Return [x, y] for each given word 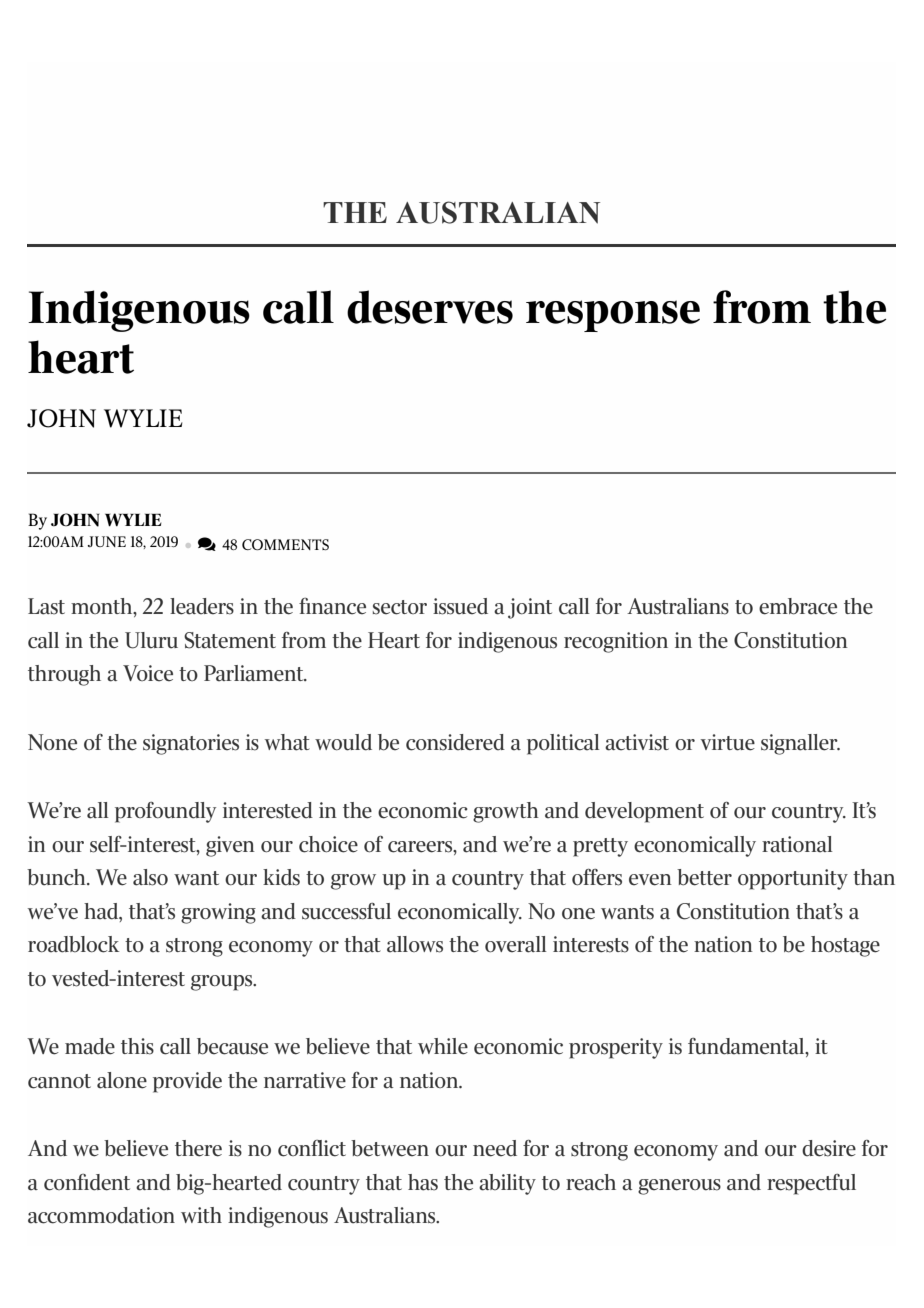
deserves [430, 307]
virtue [727, 742]
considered [455, 742]
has [423, 1182]
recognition [616, 642]
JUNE [107, 541]
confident [87, 1182]
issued [460, 606]
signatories [191, 744]
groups [223, 983]
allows [415, 944]
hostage [845, 946]
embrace [798, 606]
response [613, 316]
